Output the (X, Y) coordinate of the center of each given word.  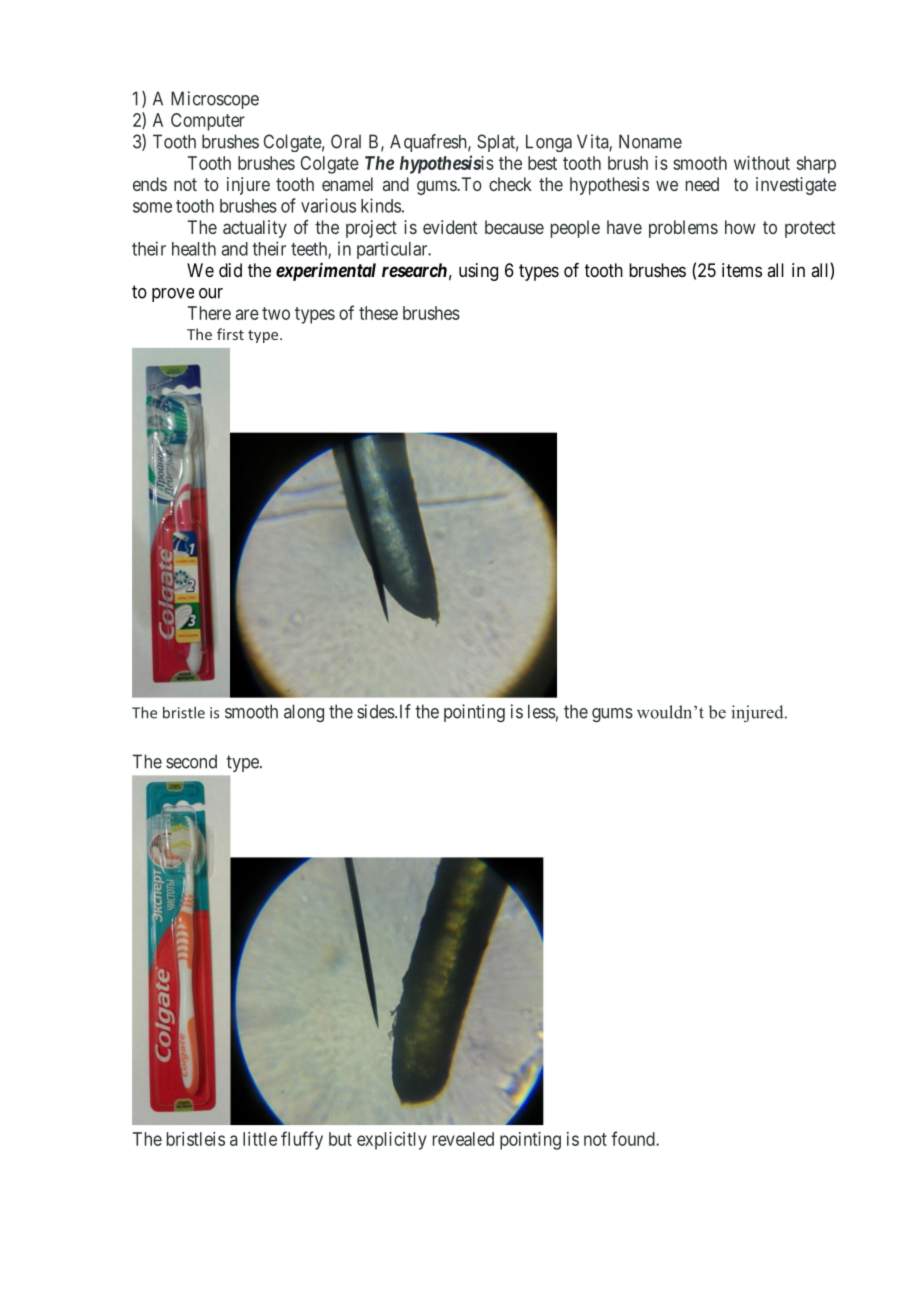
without (762, 163)
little (260, 1139)
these (378, 313)
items (742, 270)
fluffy (302, 1140)
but (340, 1139)
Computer (208, 122)
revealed (463, 1139)
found (634, 1138)
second (191, 761)
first (230, 334)
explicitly (392, 1141)
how (740, 227)
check (510, 184)
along (304, 713)
